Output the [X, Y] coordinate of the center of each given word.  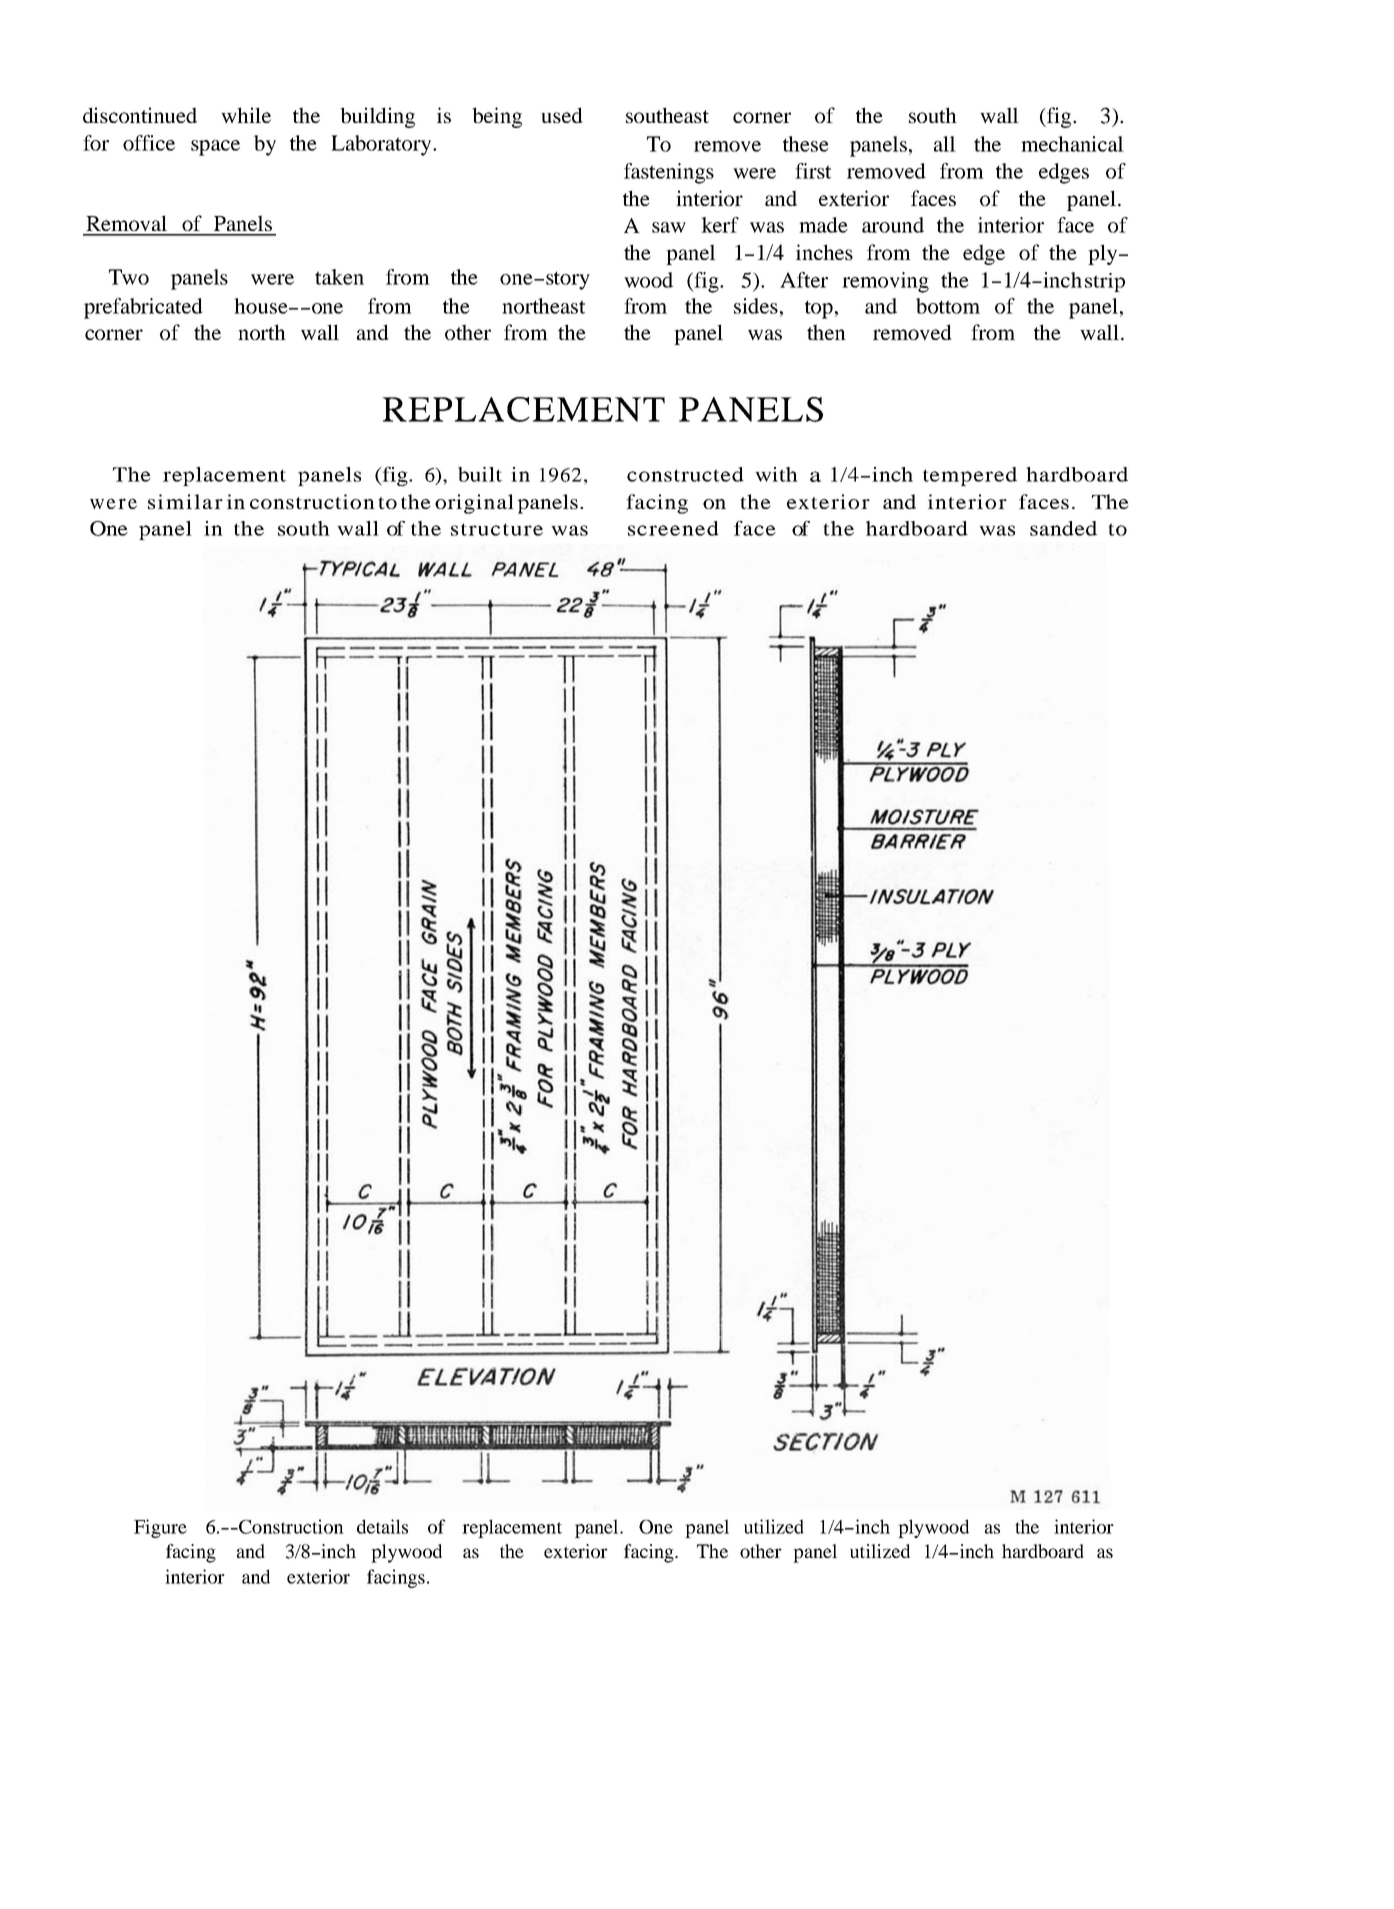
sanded [1063, 528]
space [215, 148]
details [382, 1526]
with [776, 474]
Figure [160, 1528]
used [562, 115]
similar [185, 501]
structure [497, 529]
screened [673, 528]
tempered [970, 476]
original [474, 504]
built [480, 474]
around [893, 225]
